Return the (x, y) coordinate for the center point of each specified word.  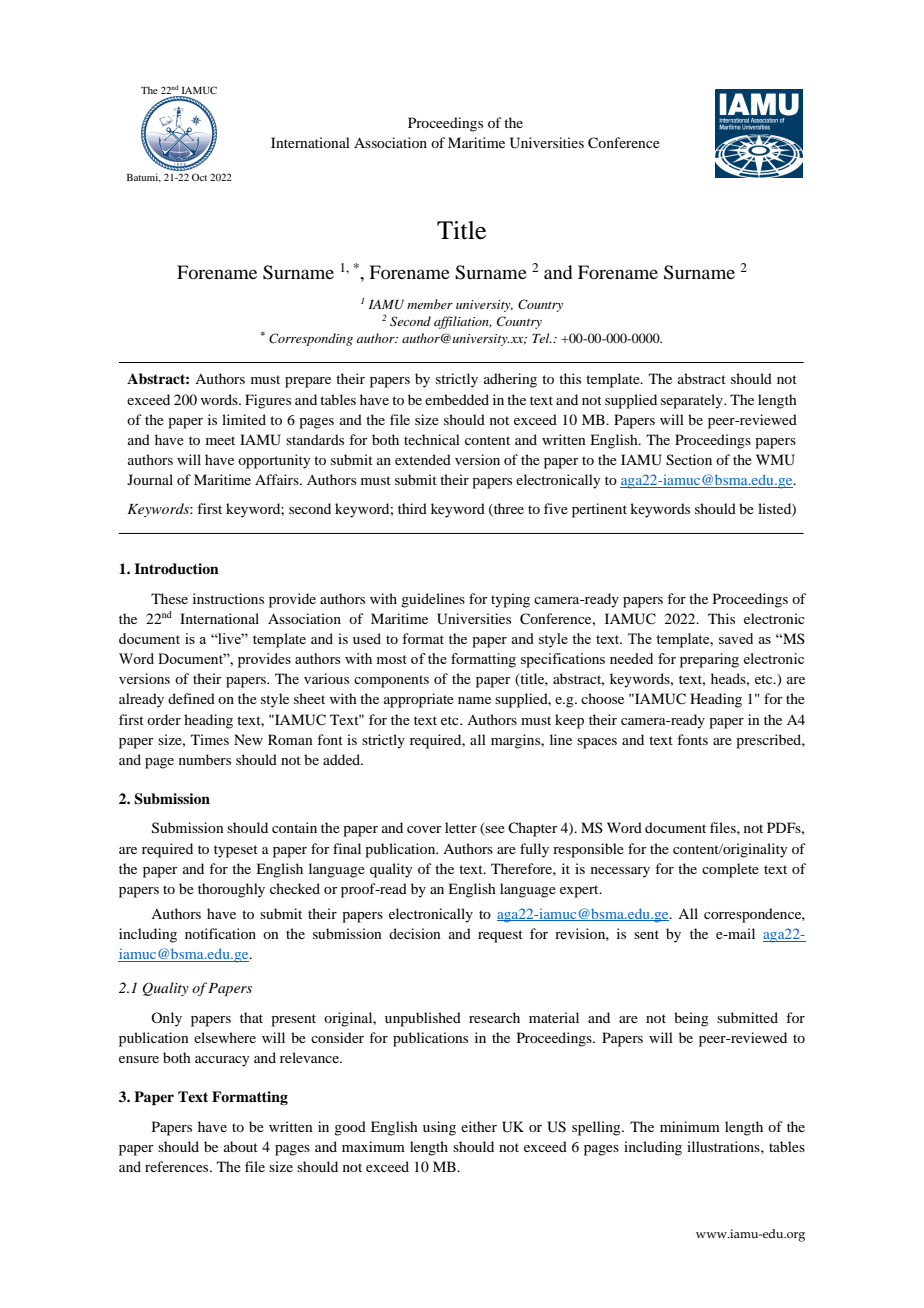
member (430, 304)
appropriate (419, 700)
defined (191, 698)
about (241, 1146)
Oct (199, 177)
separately (693, 401)
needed (631, 658)
